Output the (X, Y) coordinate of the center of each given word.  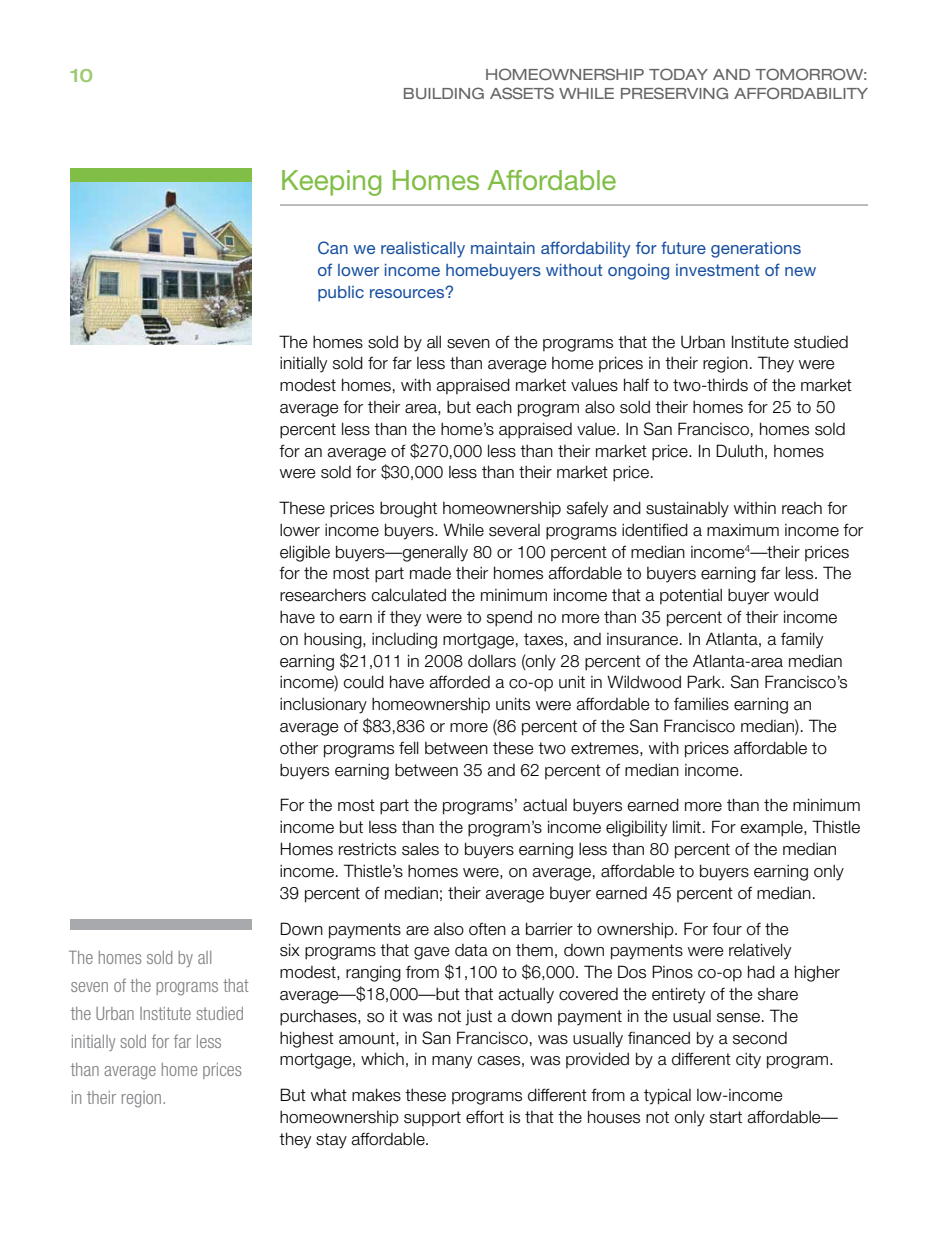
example (772, 829)
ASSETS (522, 93)
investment (718, 270)
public (341, 294)
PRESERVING (674, 93)
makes (376, 1095)
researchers (323, 595)
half (636, 385)
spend (509, 618)
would (796, 595)
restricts (367, 849)
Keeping (331, 183)
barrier (549, 929)
